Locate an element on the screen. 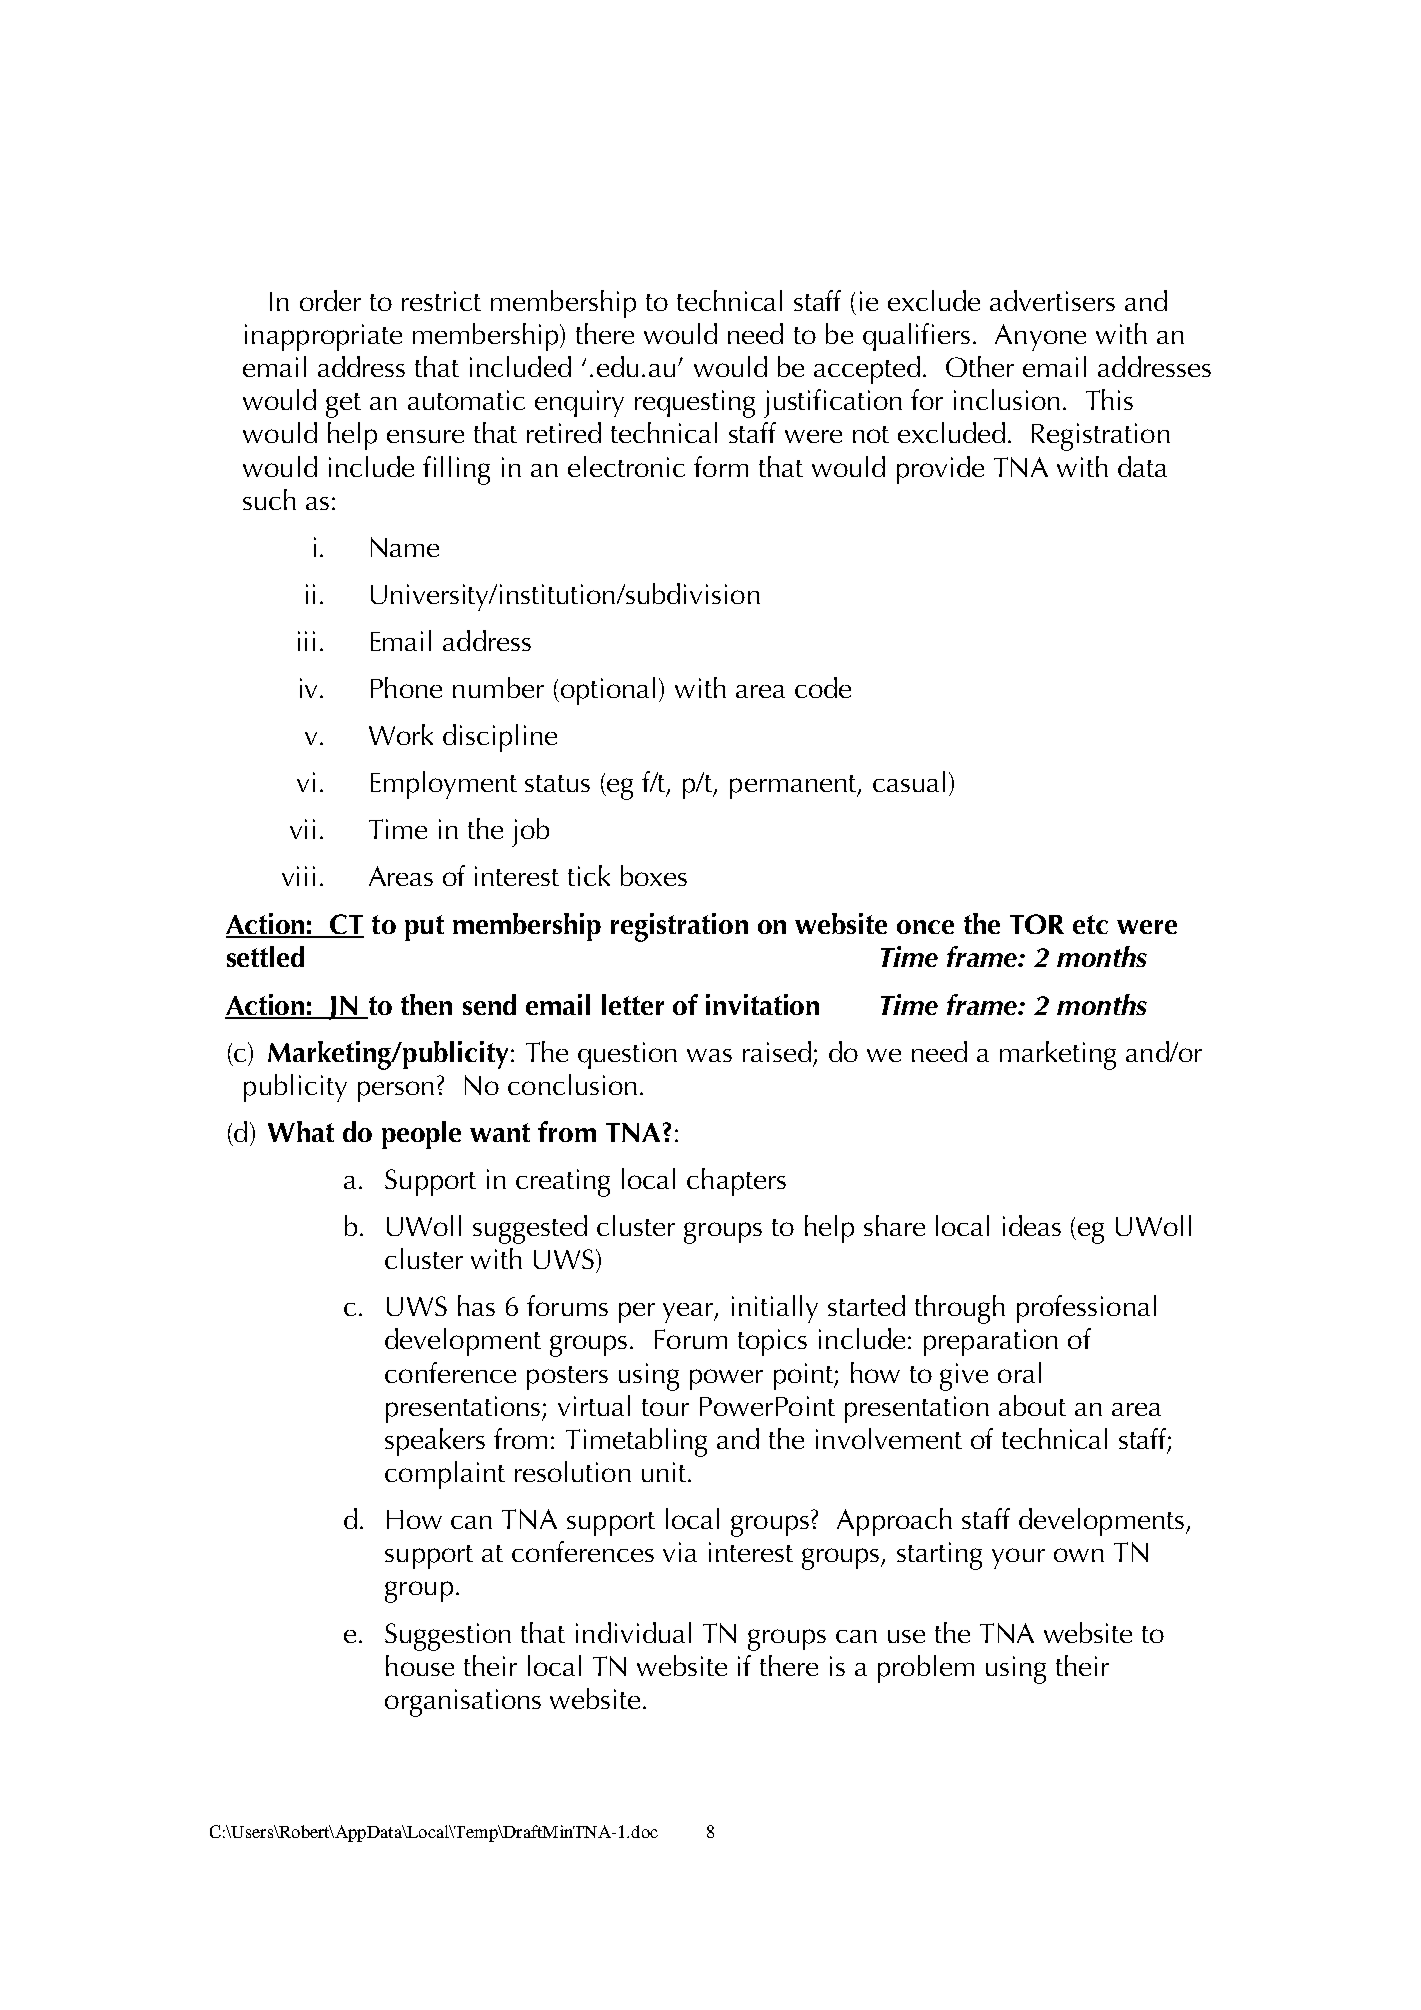 This screenshot has height=2010, width=1421. inappropriate is located at coordinates (323, 337).
